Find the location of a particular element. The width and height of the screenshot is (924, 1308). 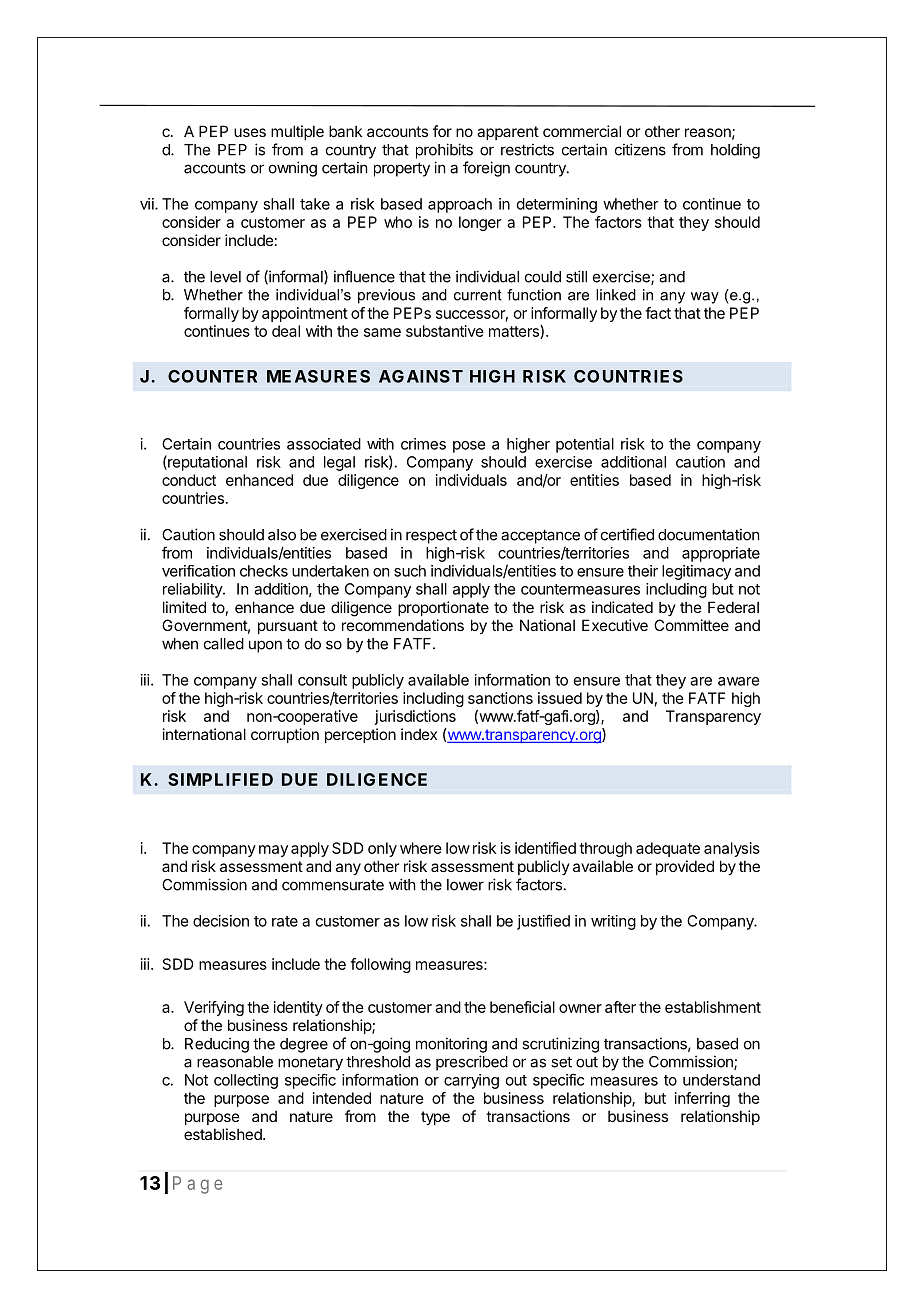

prohibits is located at coordinates (444, 151).
